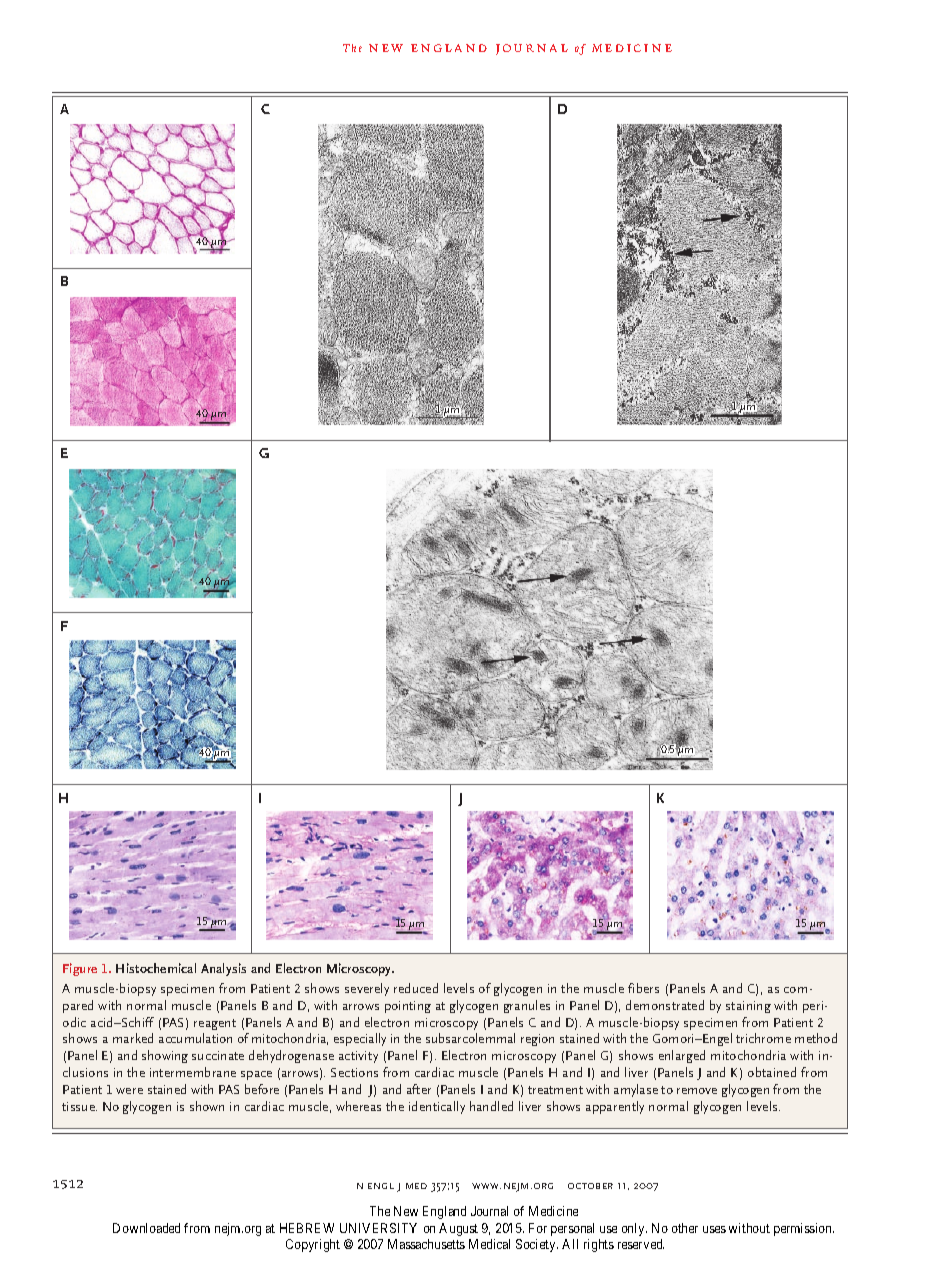 The height and width of the screenshot is (1270, 952). I want to click on fibers, so click(643, 988).
